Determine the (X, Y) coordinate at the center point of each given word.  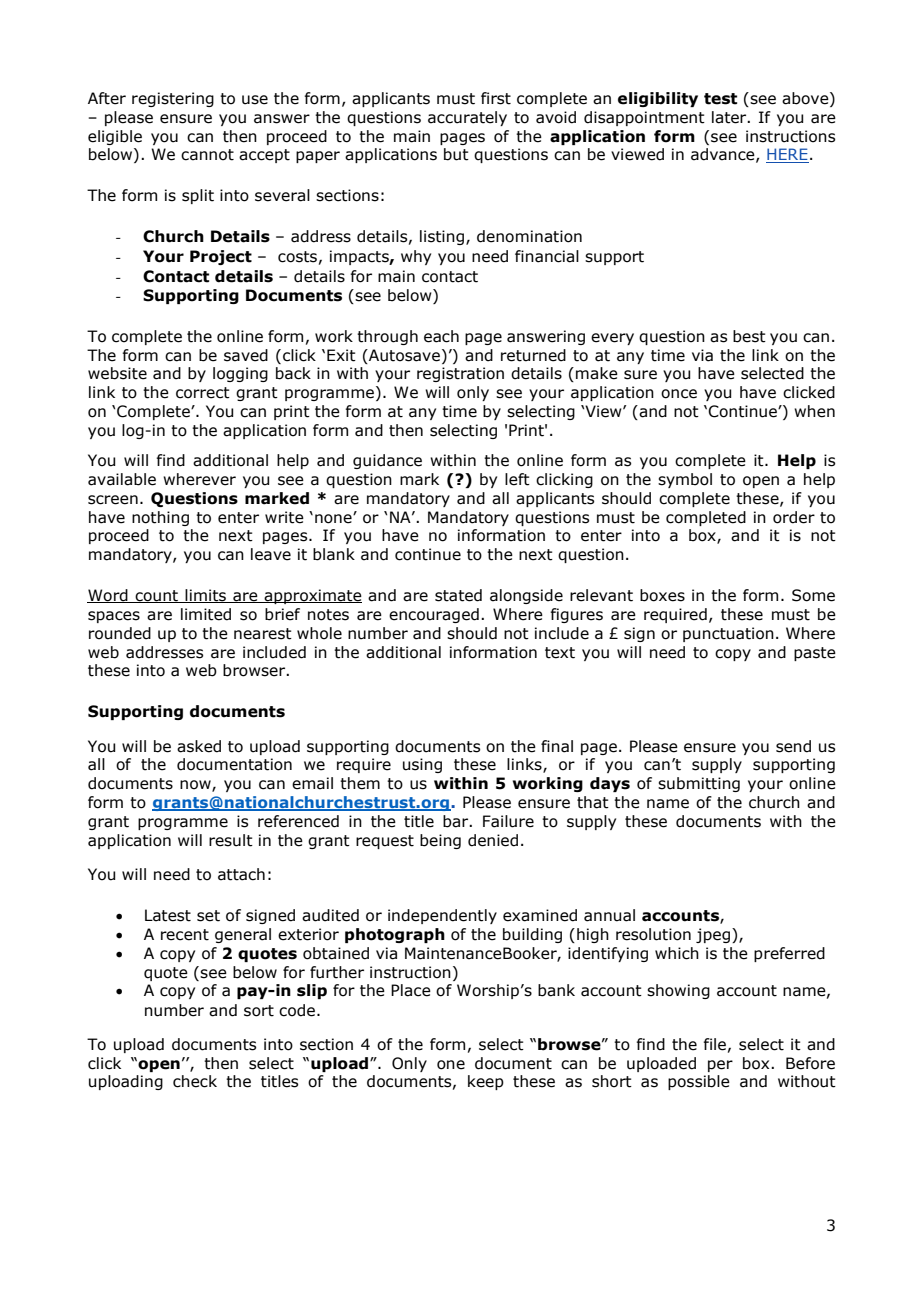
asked (199, 746)
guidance (387, 461)
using (422, 765)
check (195, 1081)
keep (486, 1082)
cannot (207, 155)
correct (203, 393)
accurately (467, 118)
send (793, 746)
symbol (685, 480)
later (730, 117)
